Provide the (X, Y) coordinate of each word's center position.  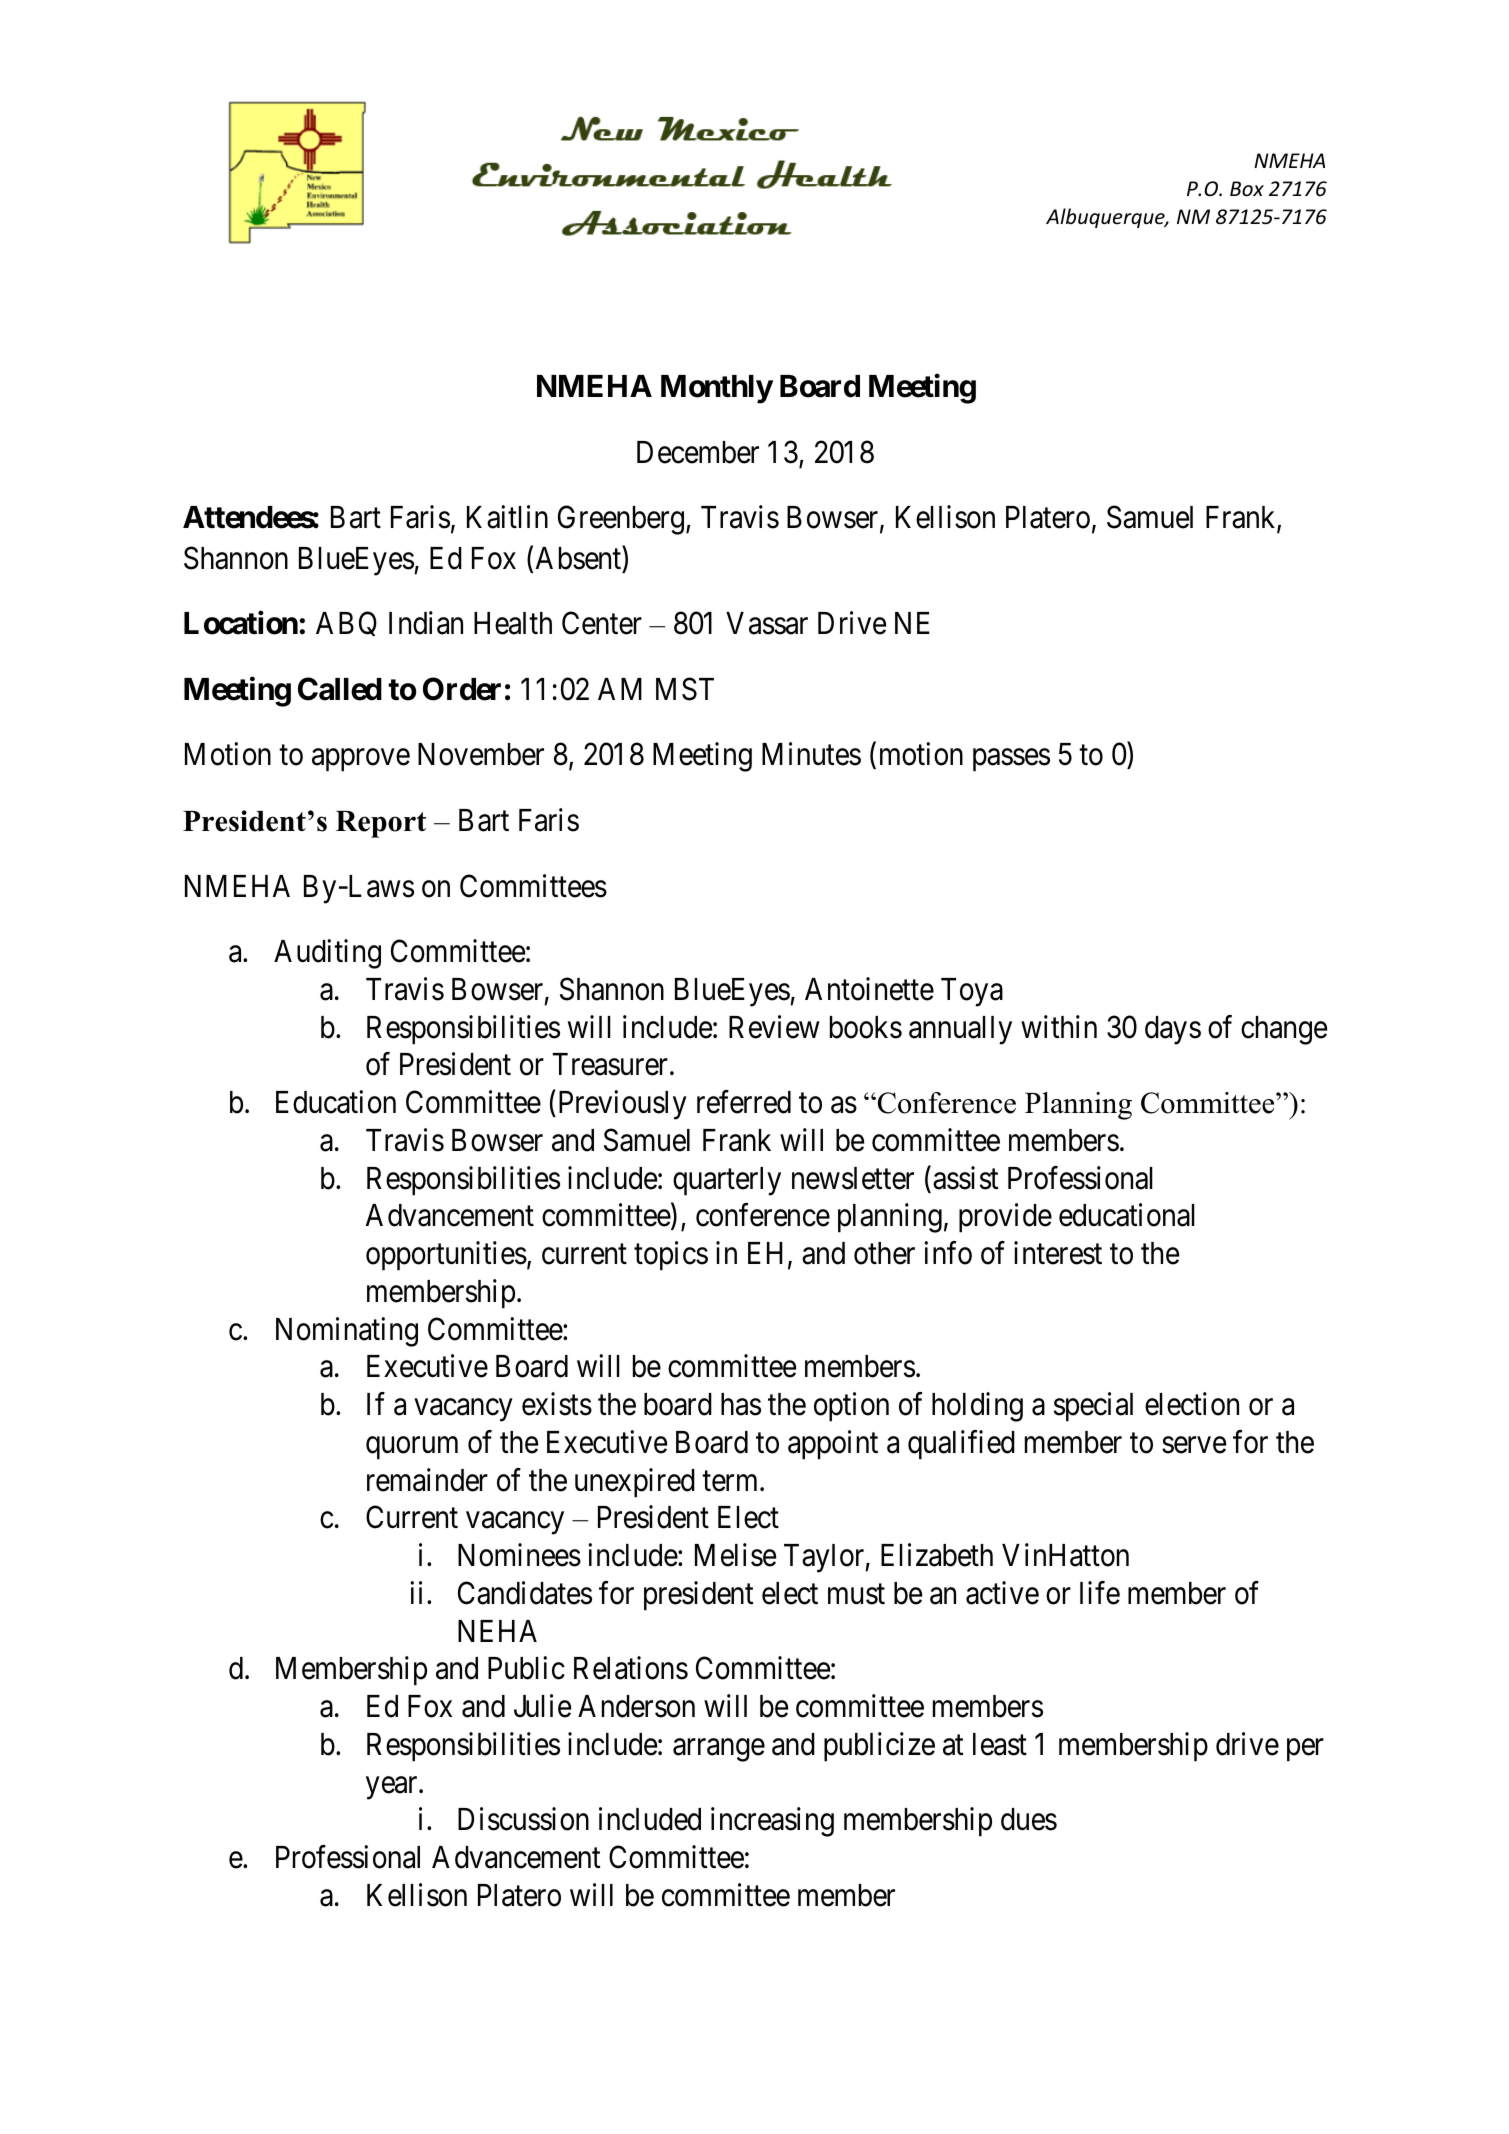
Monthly (717, 389)
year (393, 1788)
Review (774, 1027)
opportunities (446, 1256)
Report (381, 824)
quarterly (727, 1181)
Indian (426, 623)
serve (1194, 1445)
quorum (412, 1448)
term (731, 1481)
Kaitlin (507, 517)
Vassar (767, 623)
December (698, 452)
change (1284, 1030)
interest (1058, 1253)
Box (1247, 189)
